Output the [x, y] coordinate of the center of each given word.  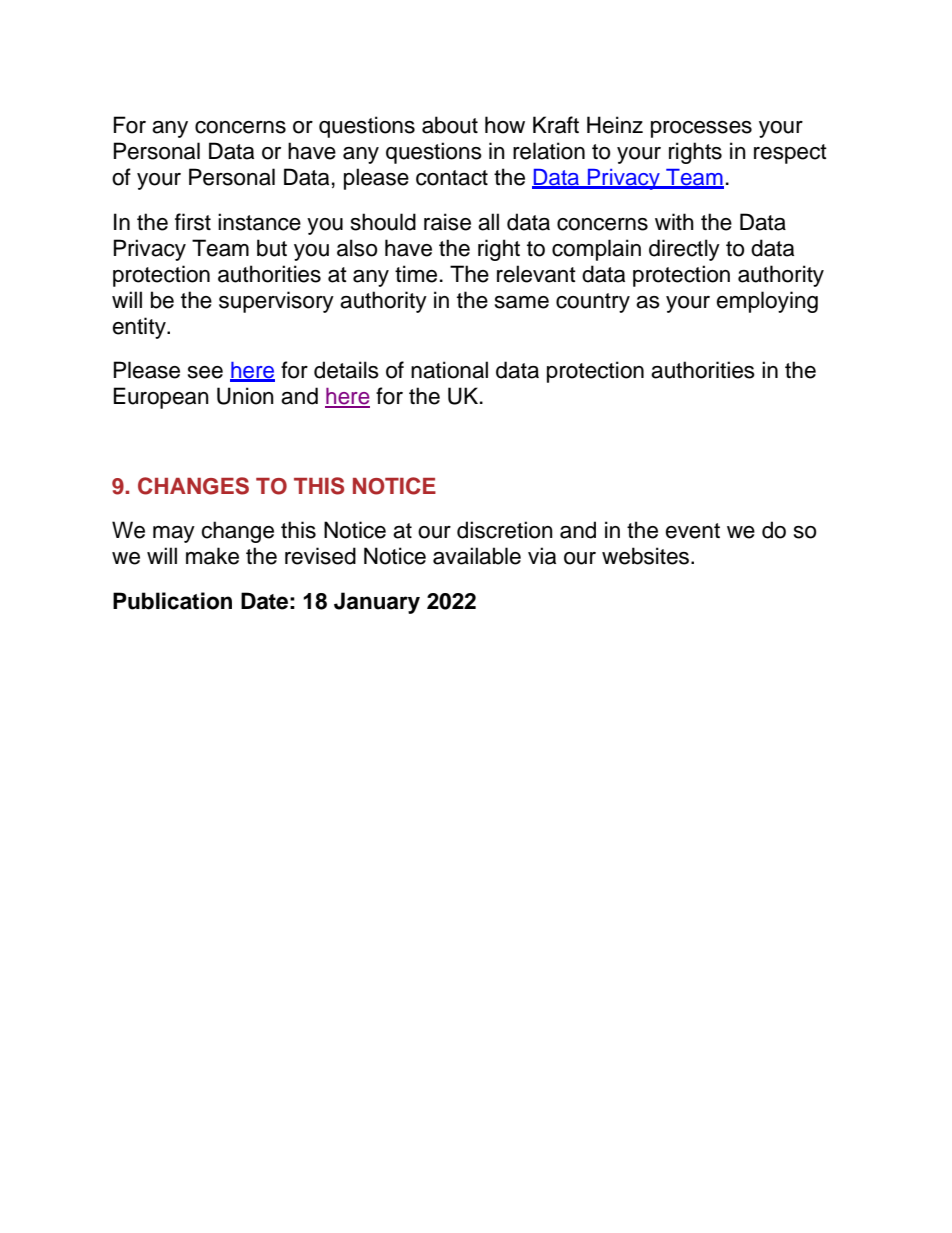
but [272, 248]
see [205, 372]
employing [767, 302]
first [193, 222]
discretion [505, 530]
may [174, 534]
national [449, 370]
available [477, 556]
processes [701, 129]
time [416, 274]
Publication [172, 601]
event [692, 531]
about [450, 125]
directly [684, 250]
